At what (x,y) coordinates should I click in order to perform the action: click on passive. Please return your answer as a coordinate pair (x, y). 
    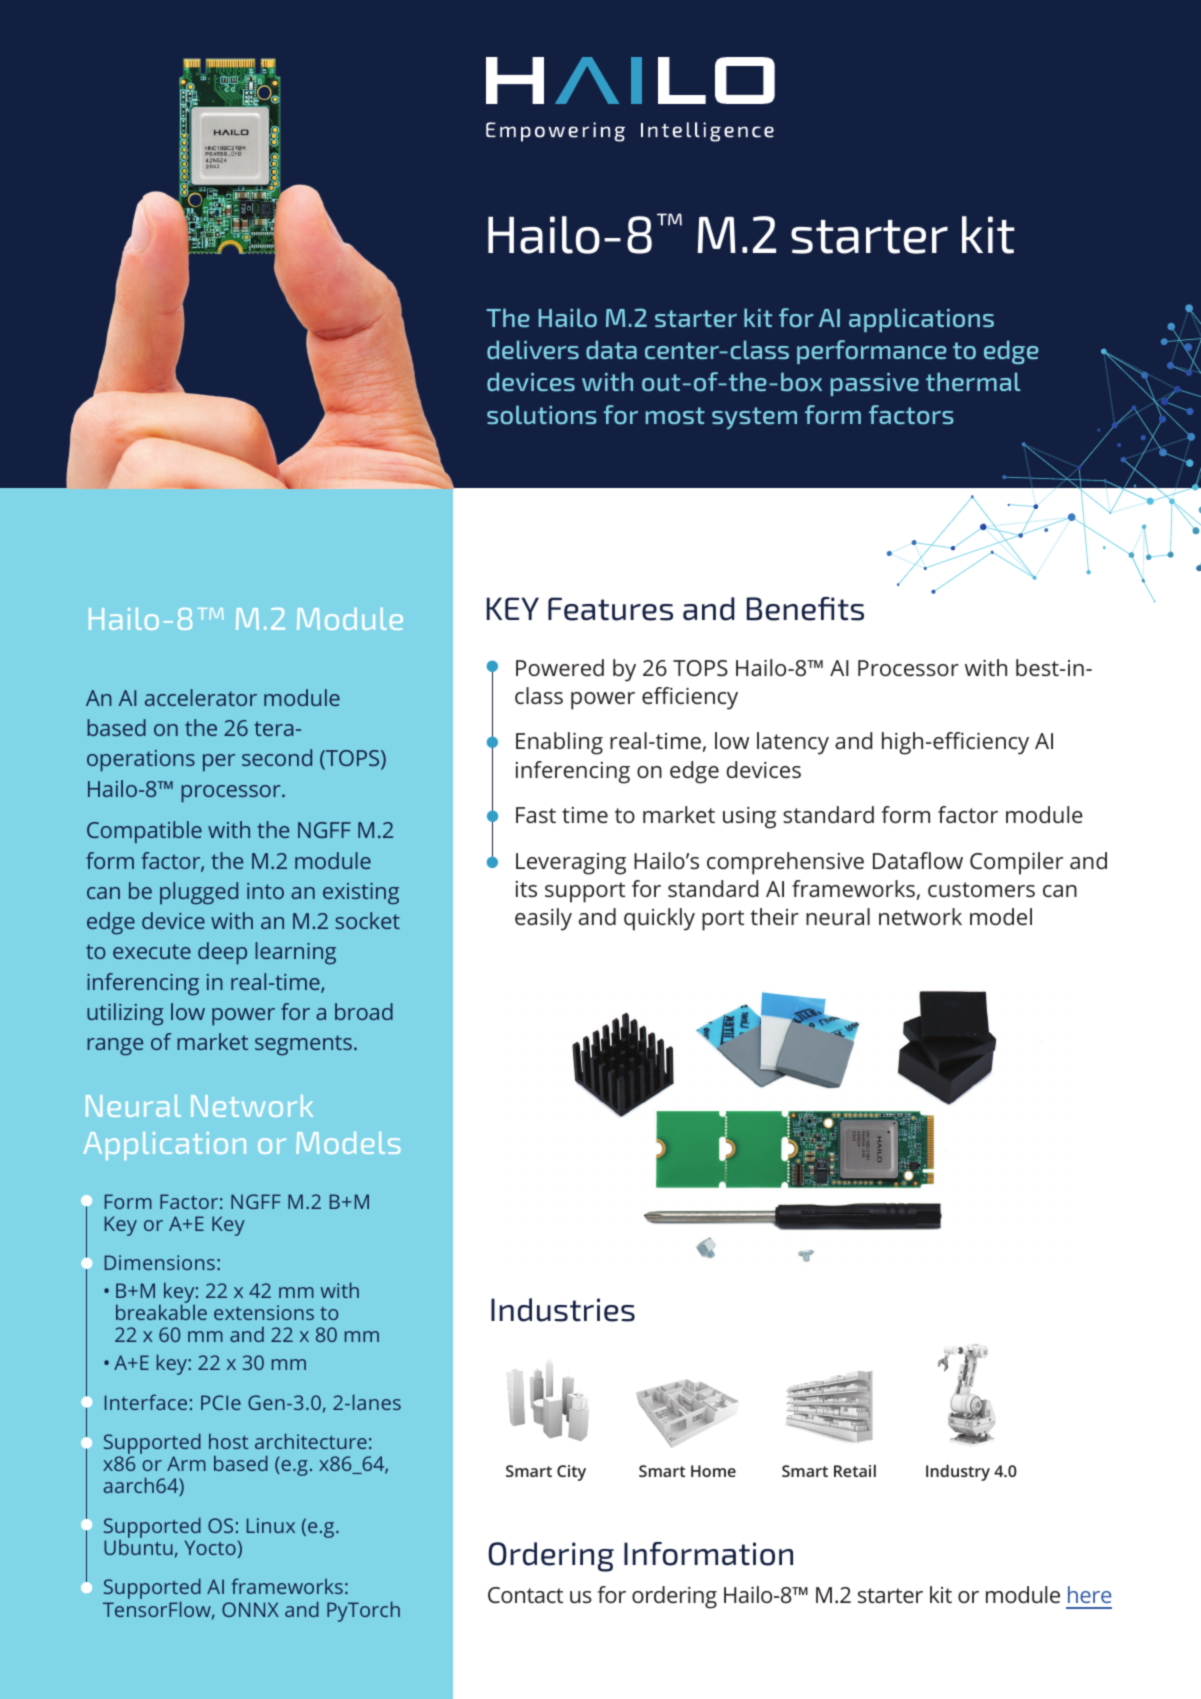
    Looking at the image, I should click on (875, 384).
